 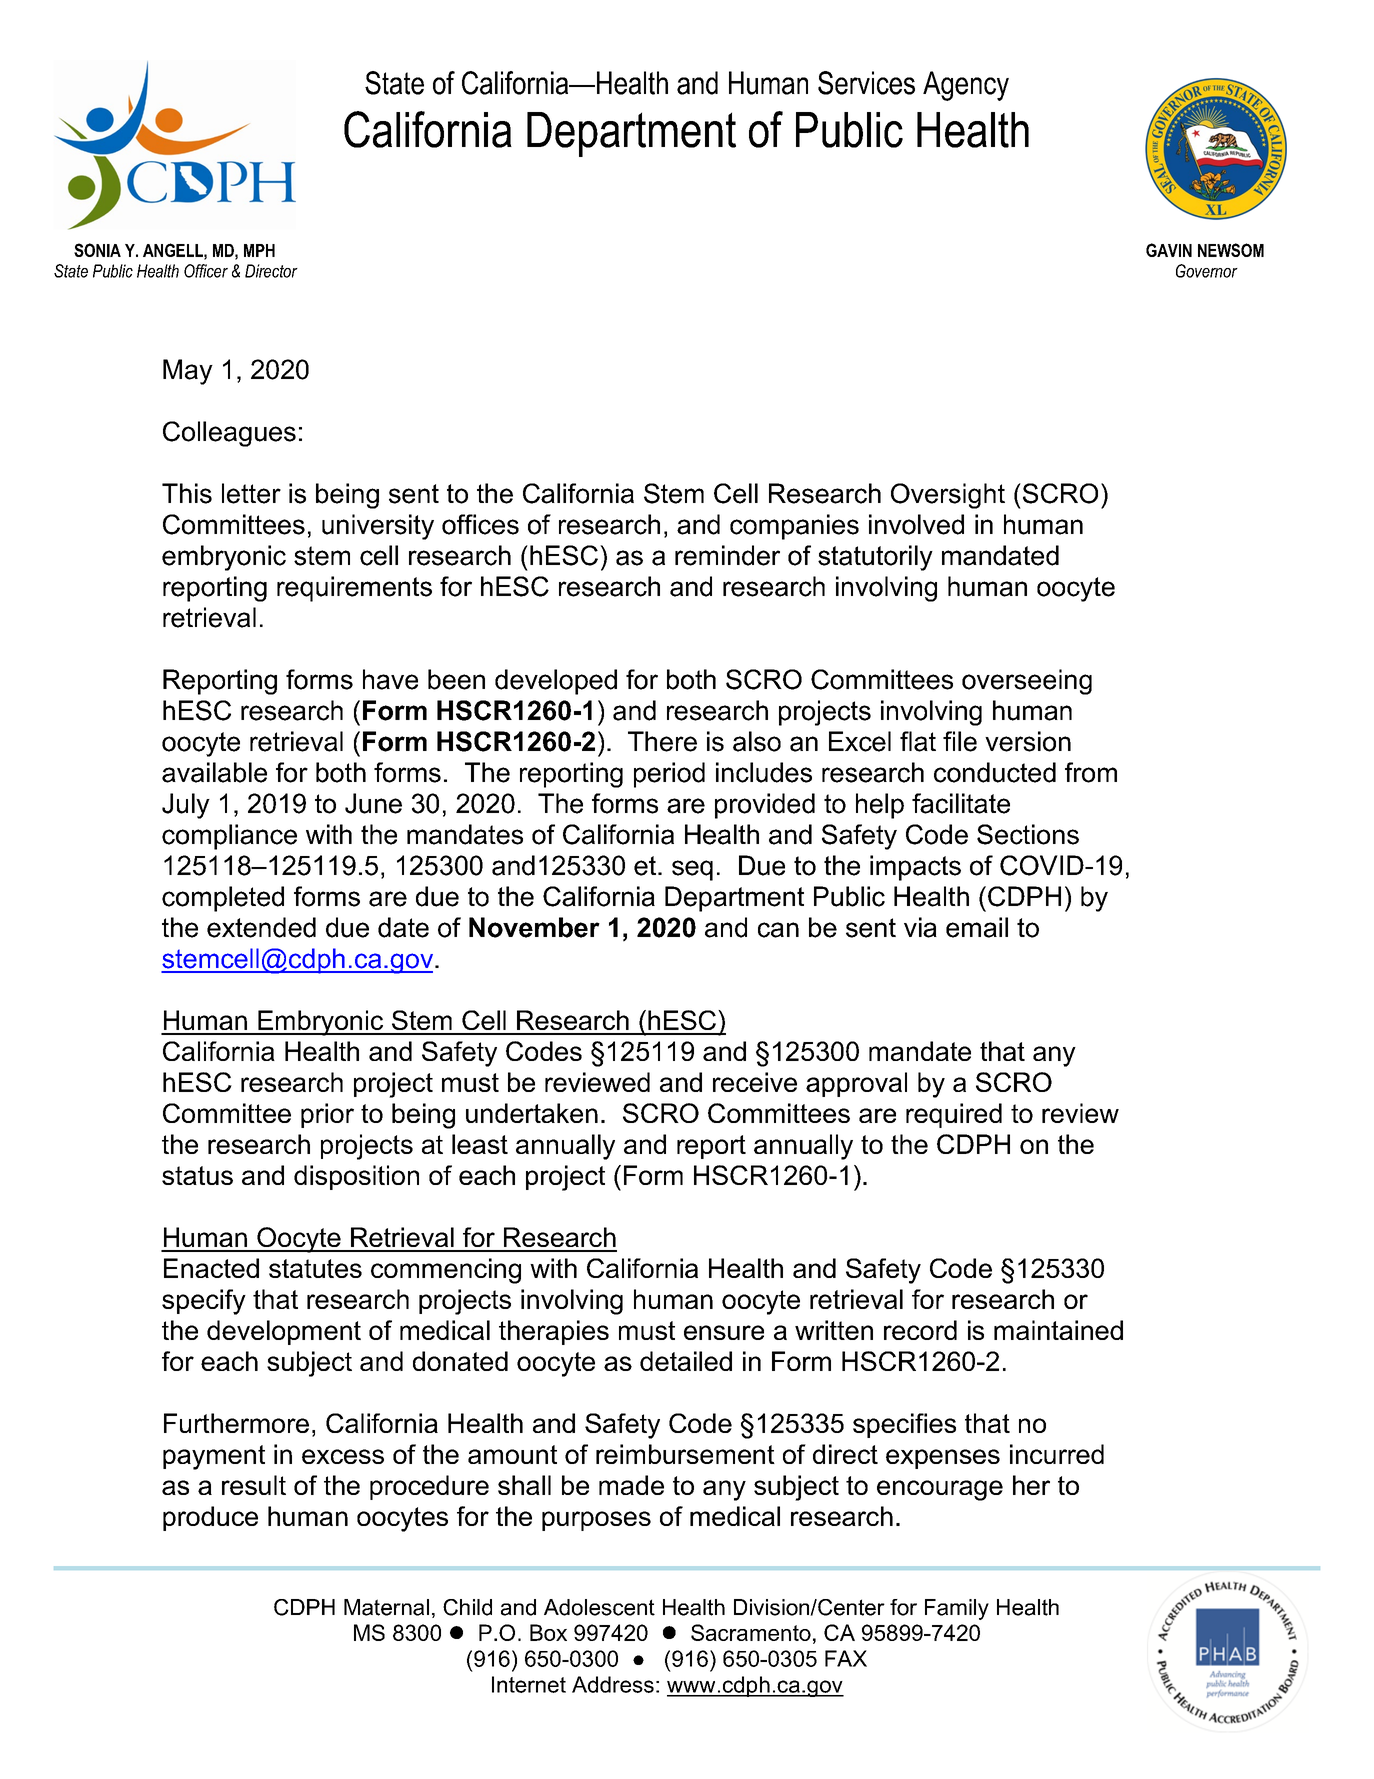 What do you see at coordinates (966, 86) in the image?
I see `Agency` at bounding box center [966, 86].
